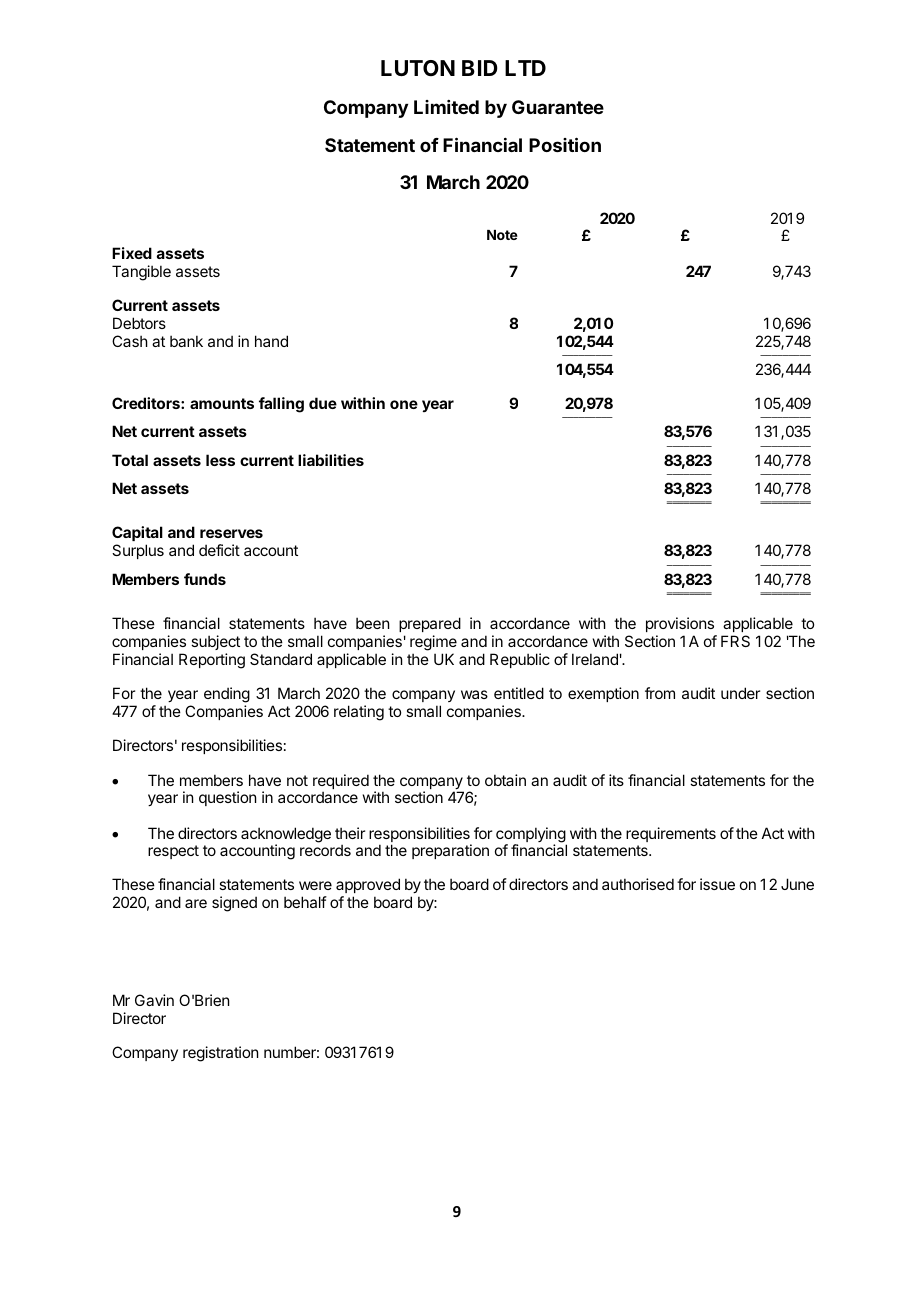 The height and width of the screenshot is (1307, 924). Describe the element at coordinates (680, 624) in the screenshot. I see `provisions` at that location.
